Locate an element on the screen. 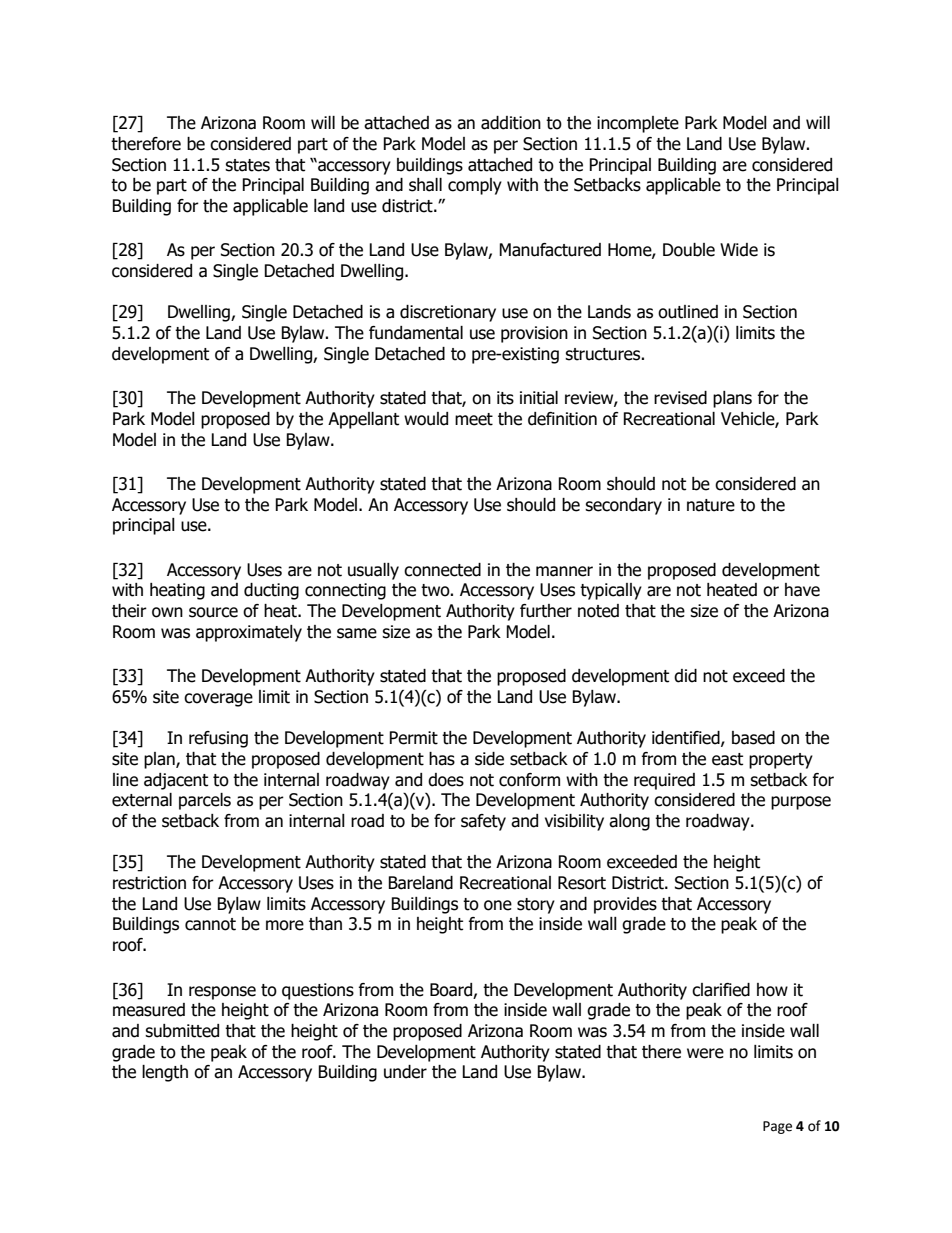  meet is located at coordinates (474, 419).
